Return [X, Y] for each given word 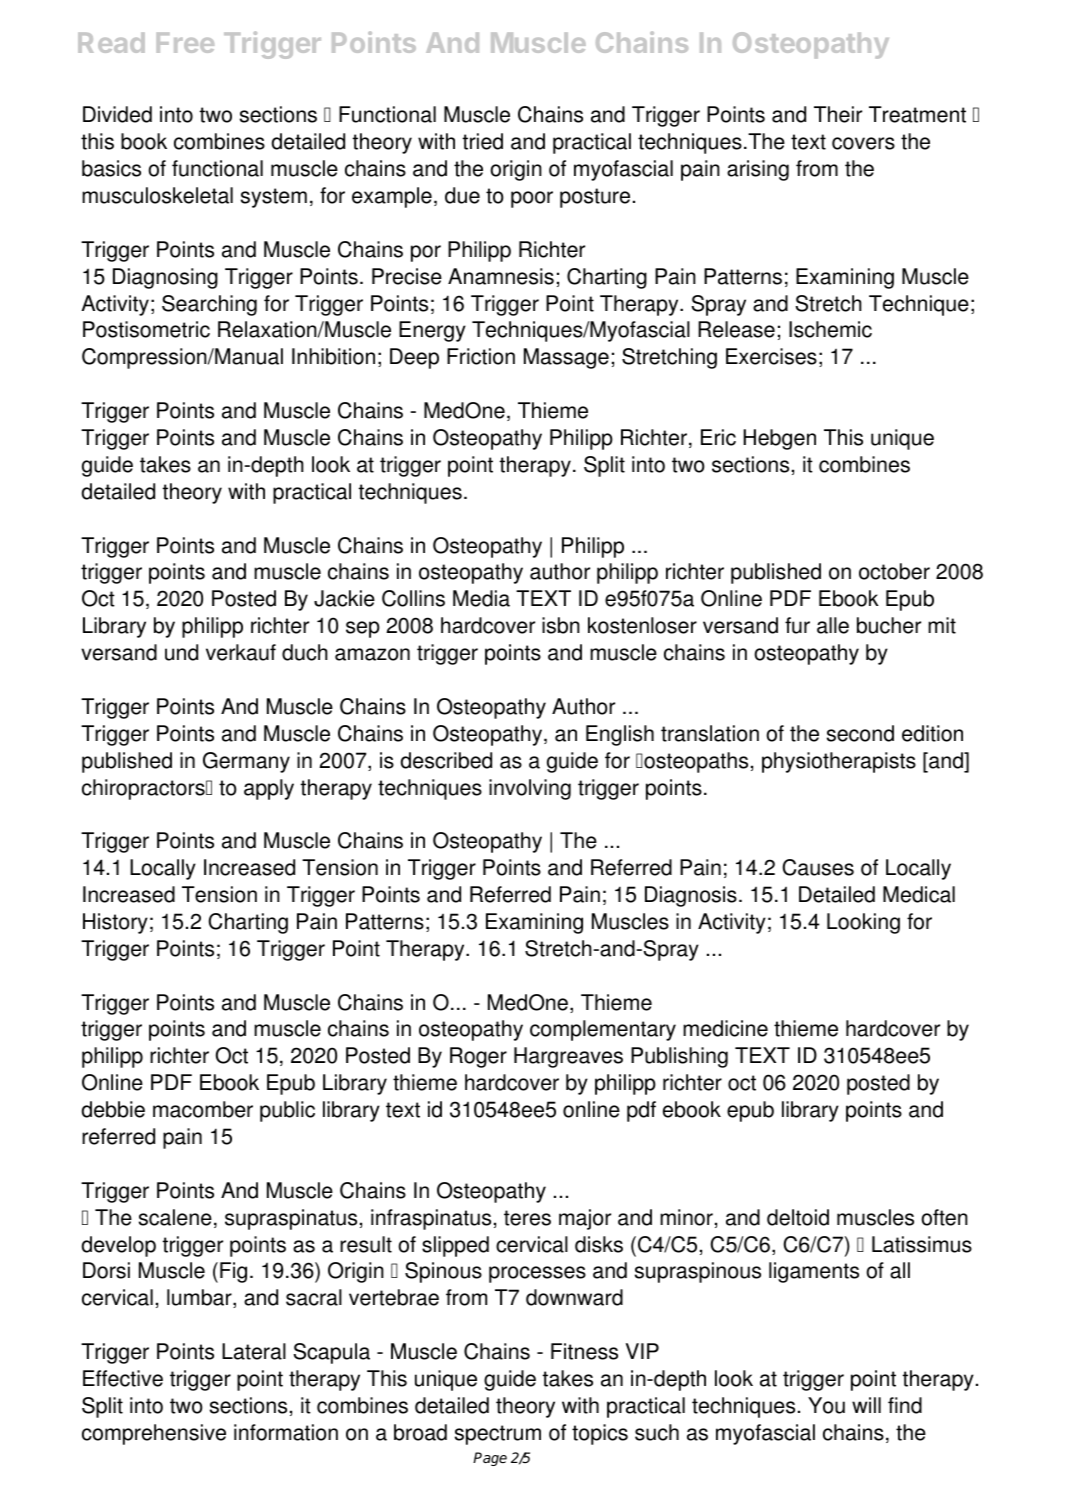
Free [185, 43]
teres [527, 1218]
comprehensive [154, 1434]
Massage [566, 358]
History [115, 923]
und [181, 652]
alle [833, 625]
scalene [175, 1217]
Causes [818, 867]
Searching [209, 305]
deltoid [798, 1217]
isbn [561, 625]
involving [530, 789]
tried [483, 141]
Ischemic [830, 329]
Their [838, 114]
